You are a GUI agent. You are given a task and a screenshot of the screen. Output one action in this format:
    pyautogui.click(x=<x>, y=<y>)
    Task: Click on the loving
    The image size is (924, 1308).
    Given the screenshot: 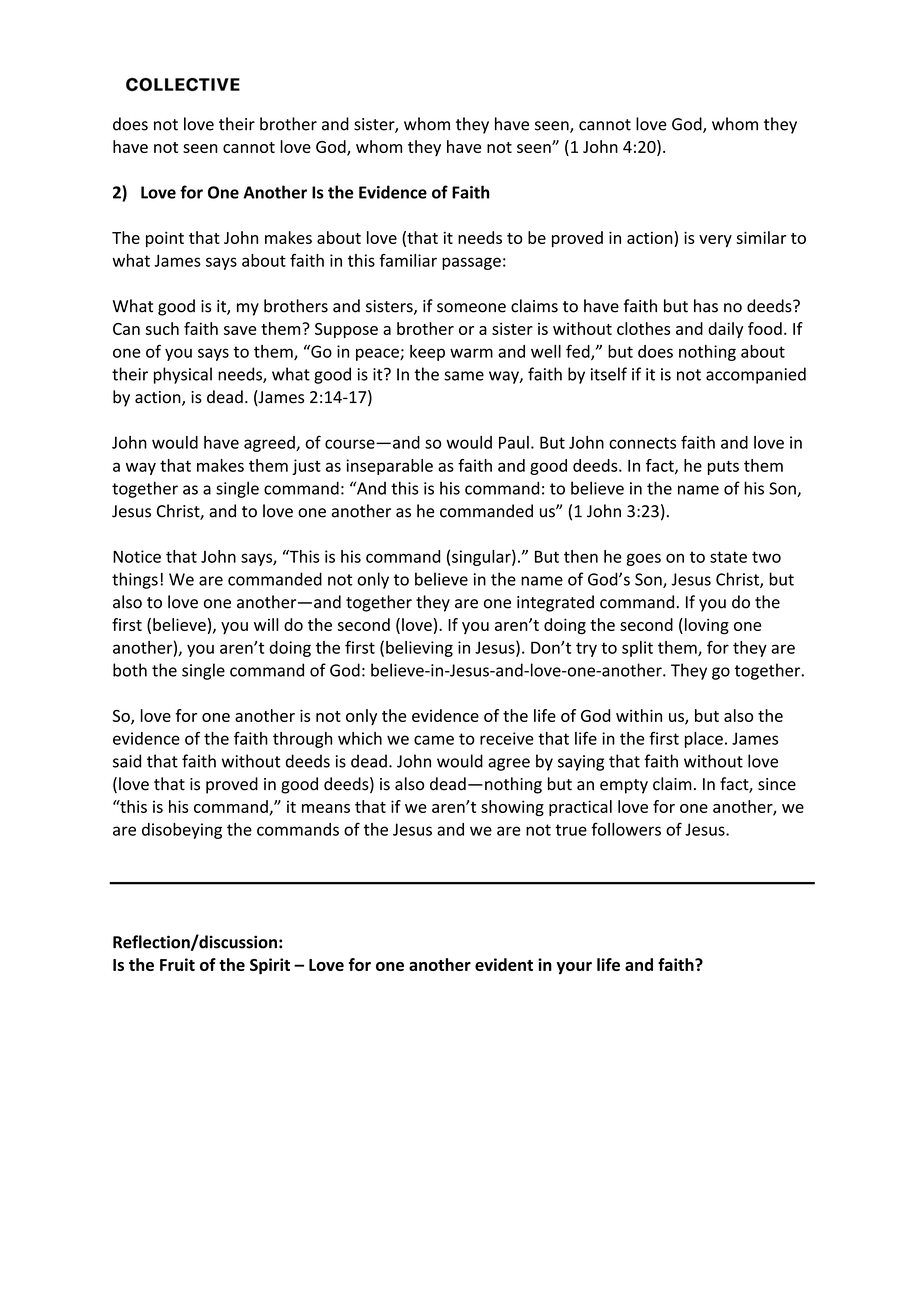 What is the action you would take?
    pyautogui.click(x=705, y=626)
